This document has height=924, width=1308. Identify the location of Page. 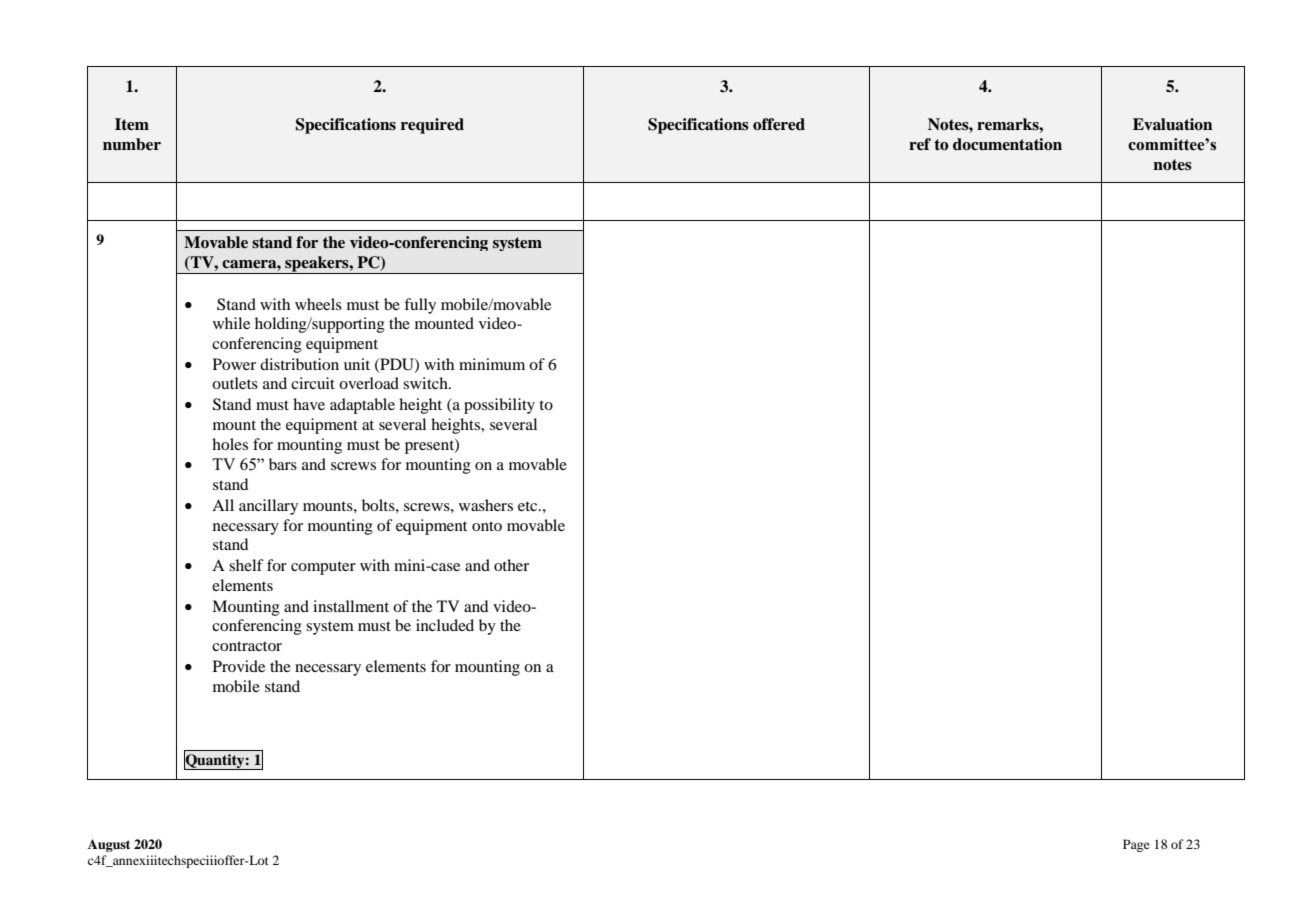
(1136, 845).
